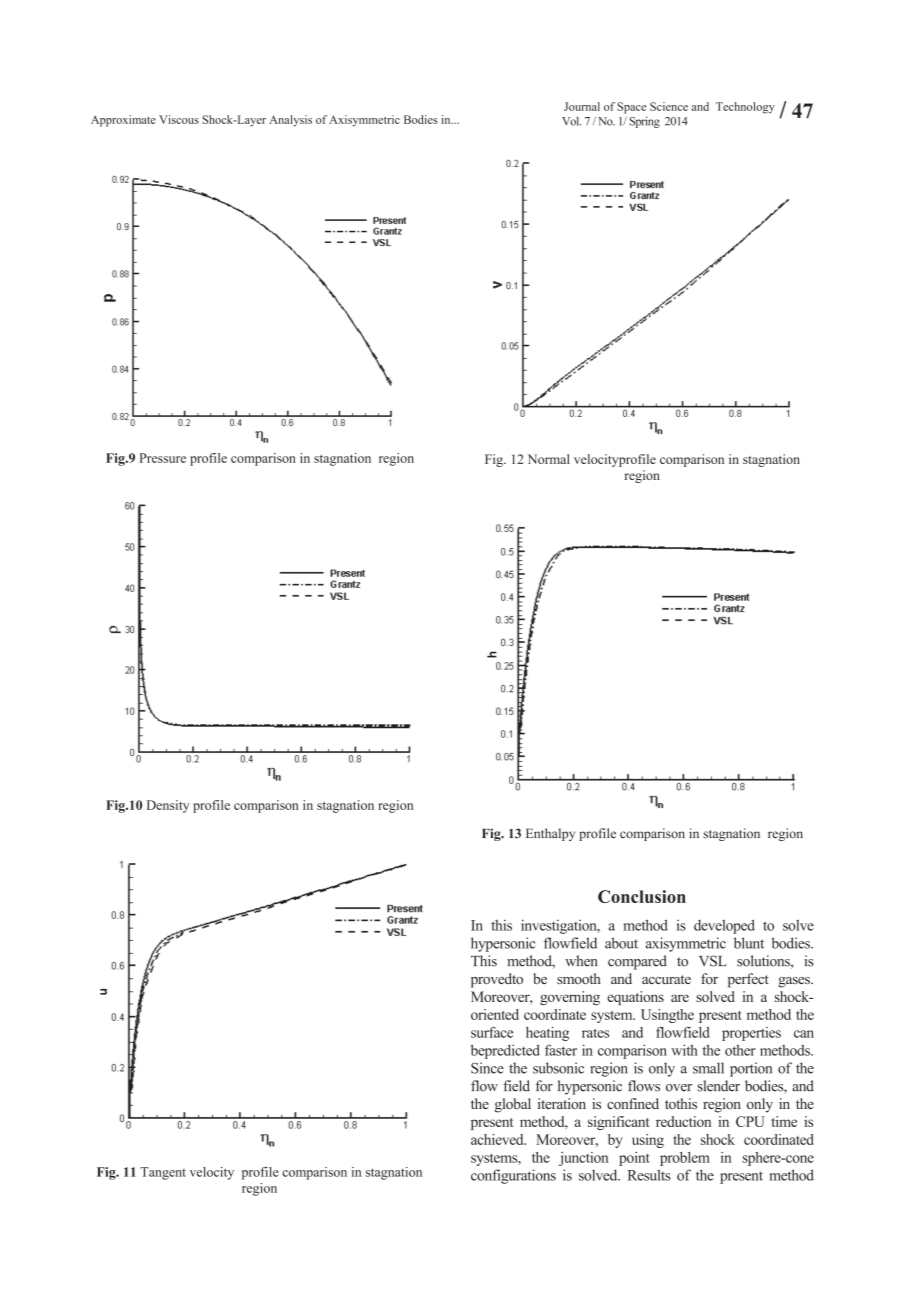 The height and width of the screenshot is (1308, 924). I want to click on Normal, so click(549, 459).
